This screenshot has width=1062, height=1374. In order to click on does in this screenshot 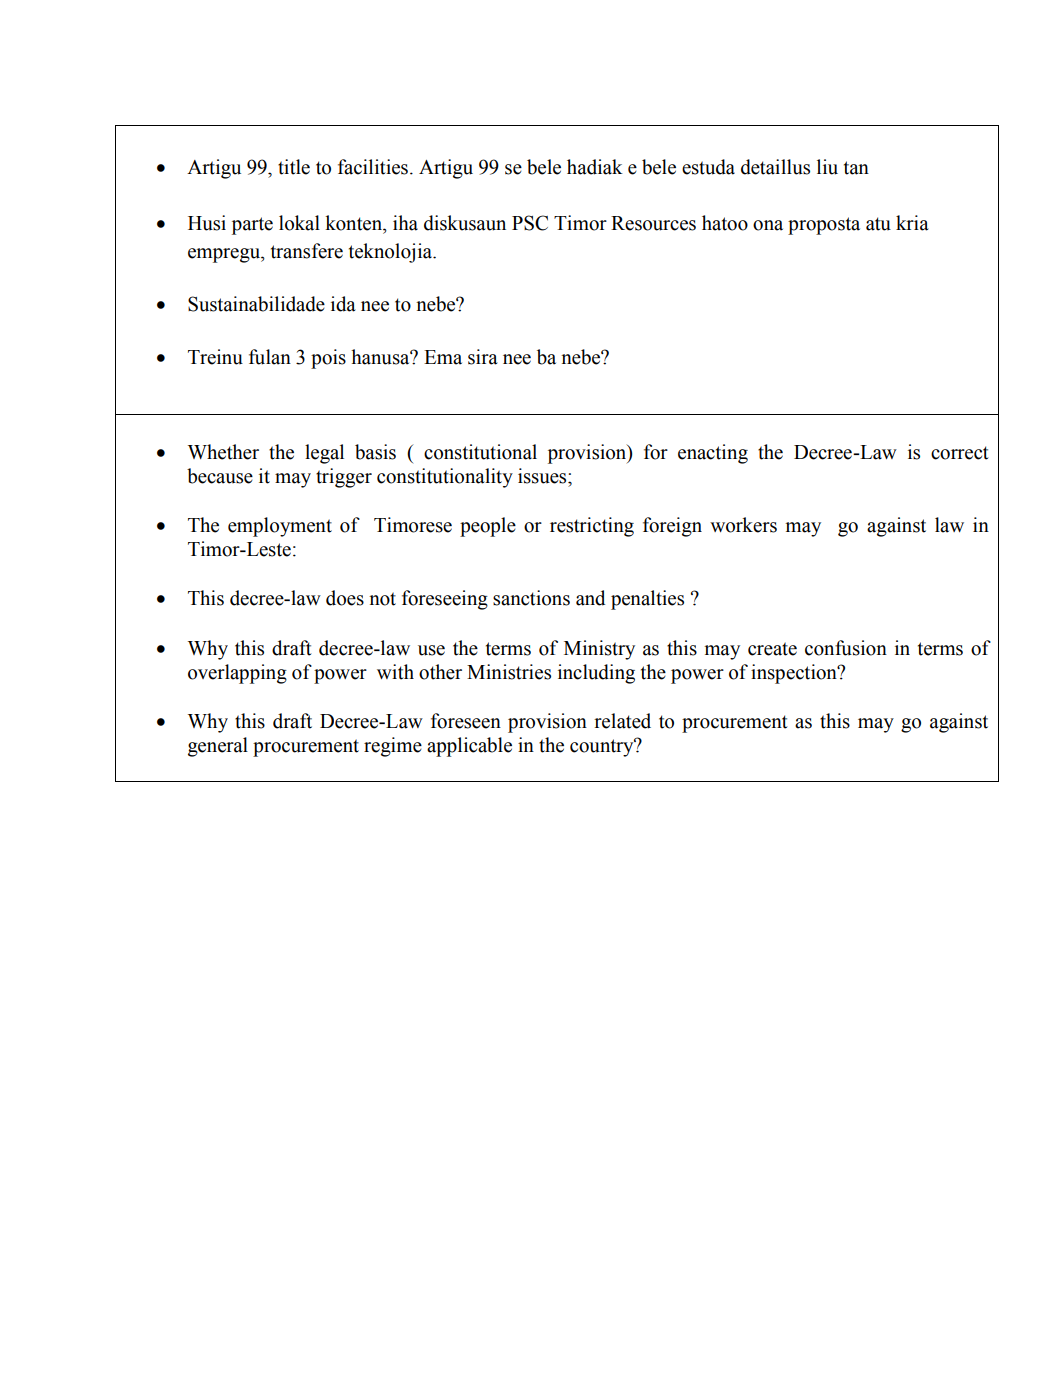, I will do `click(345, 598)`.
